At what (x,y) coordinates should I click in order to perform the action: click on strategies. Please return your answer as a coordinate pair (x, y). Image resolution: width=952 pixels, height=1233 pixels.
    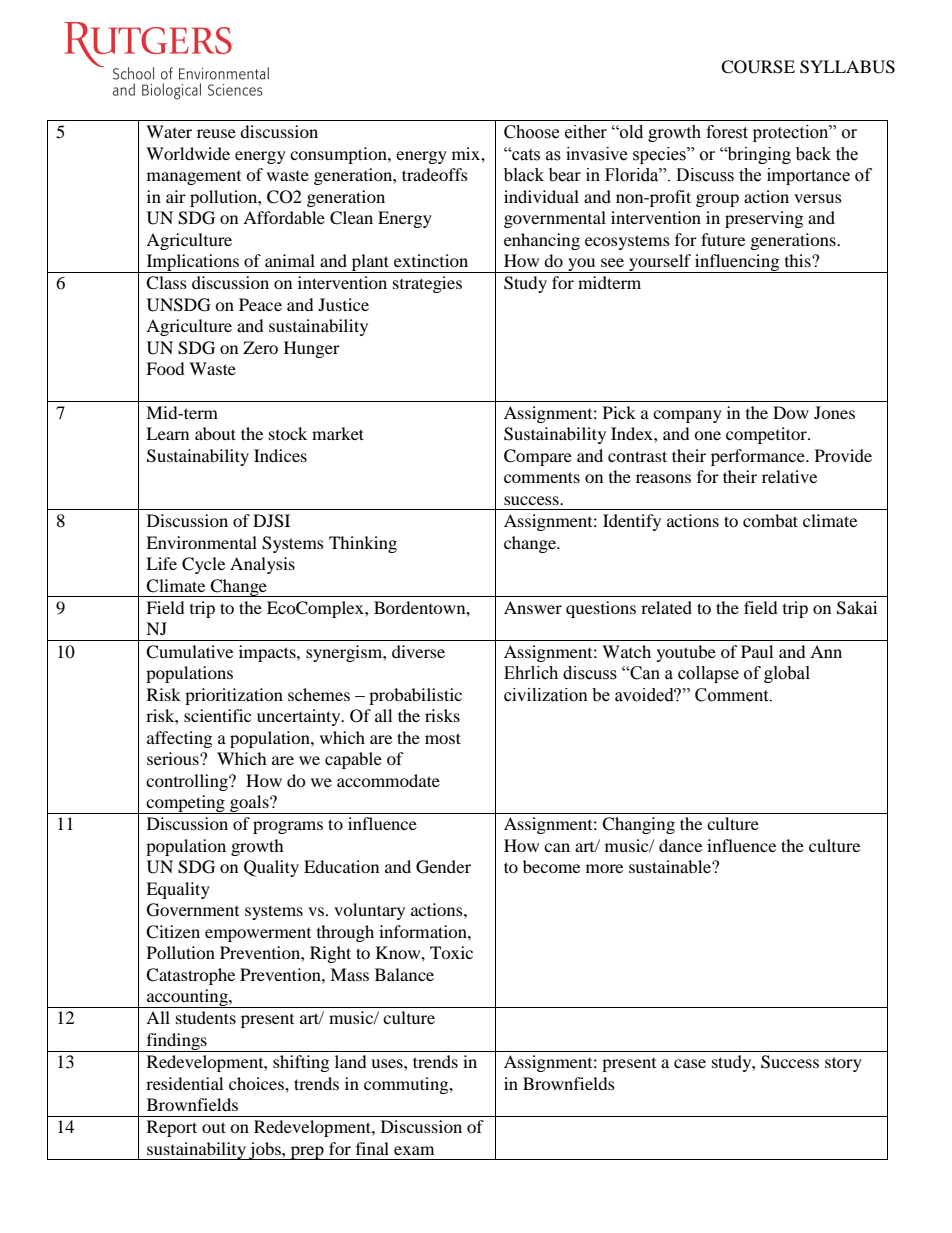
    Looking at the image, I should click on (427, 284).
